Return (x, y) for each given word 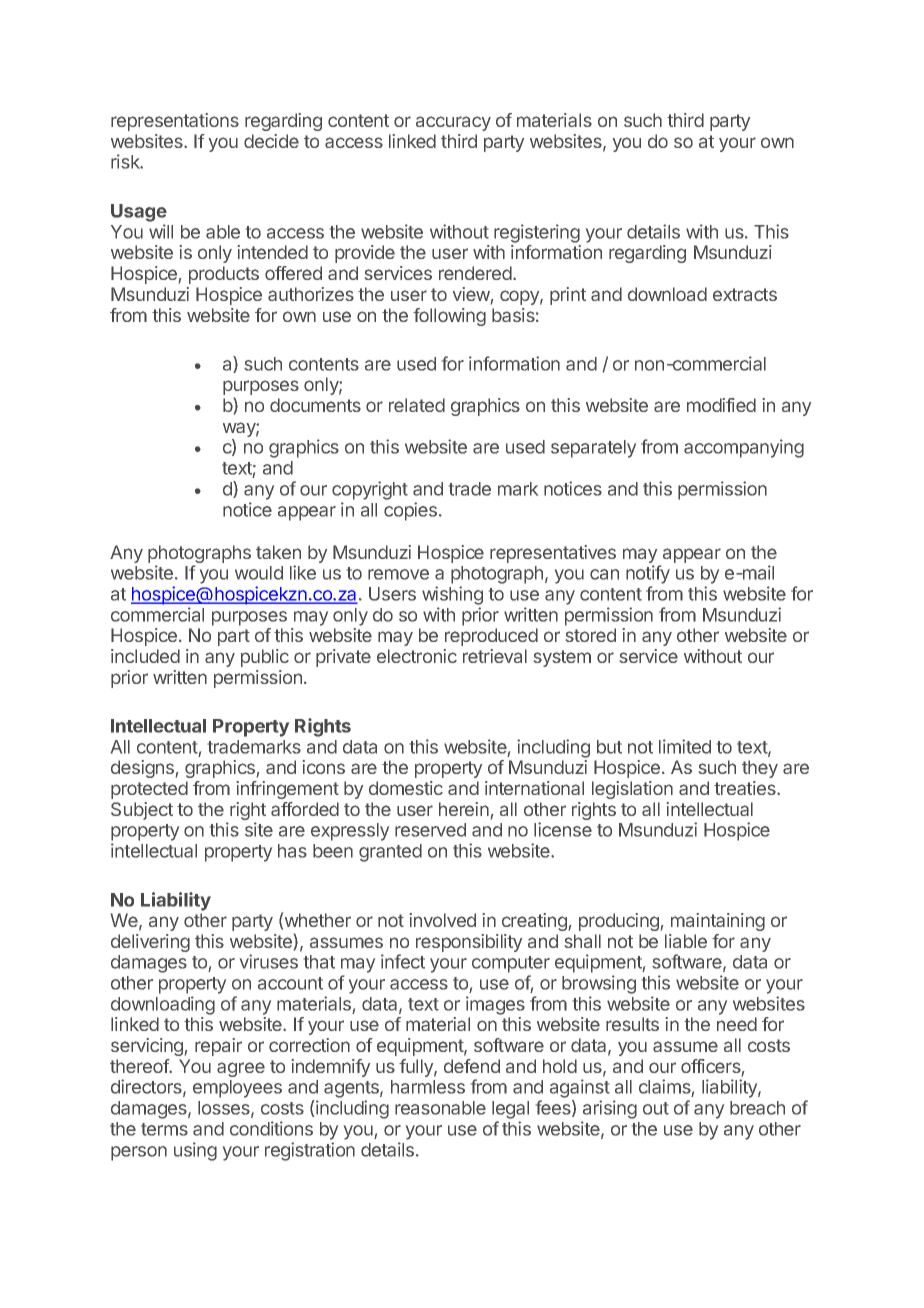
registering (537, 233)
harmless (428, 1087)
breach (757, 1108)
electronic (417, 656)
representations (175, 122)
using (195, 1151)
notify (648, 574)
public (265, 658)
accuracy (453, 123)
